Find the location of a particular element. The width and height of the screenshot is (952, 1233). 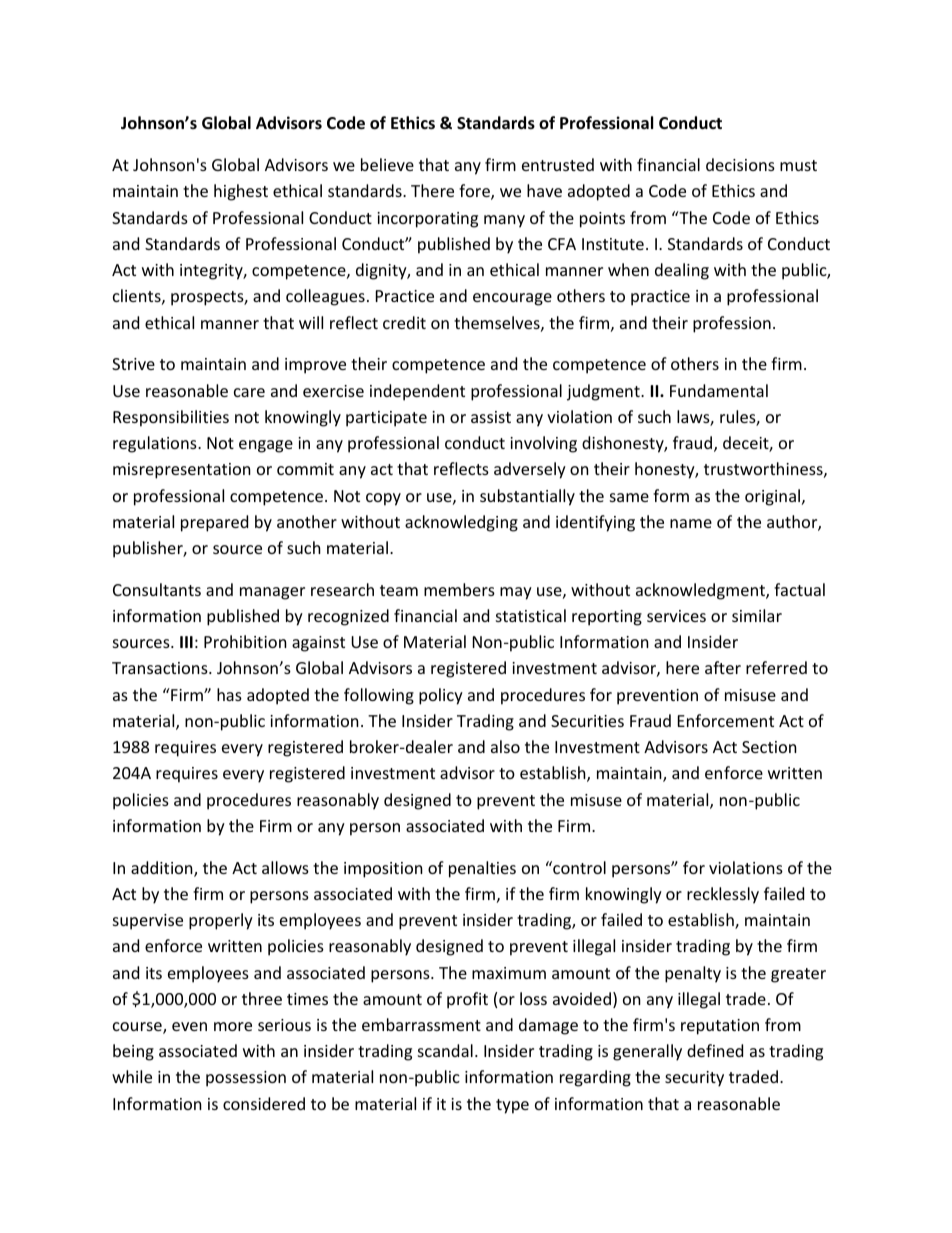

original is located at coordinates (774, 497).
